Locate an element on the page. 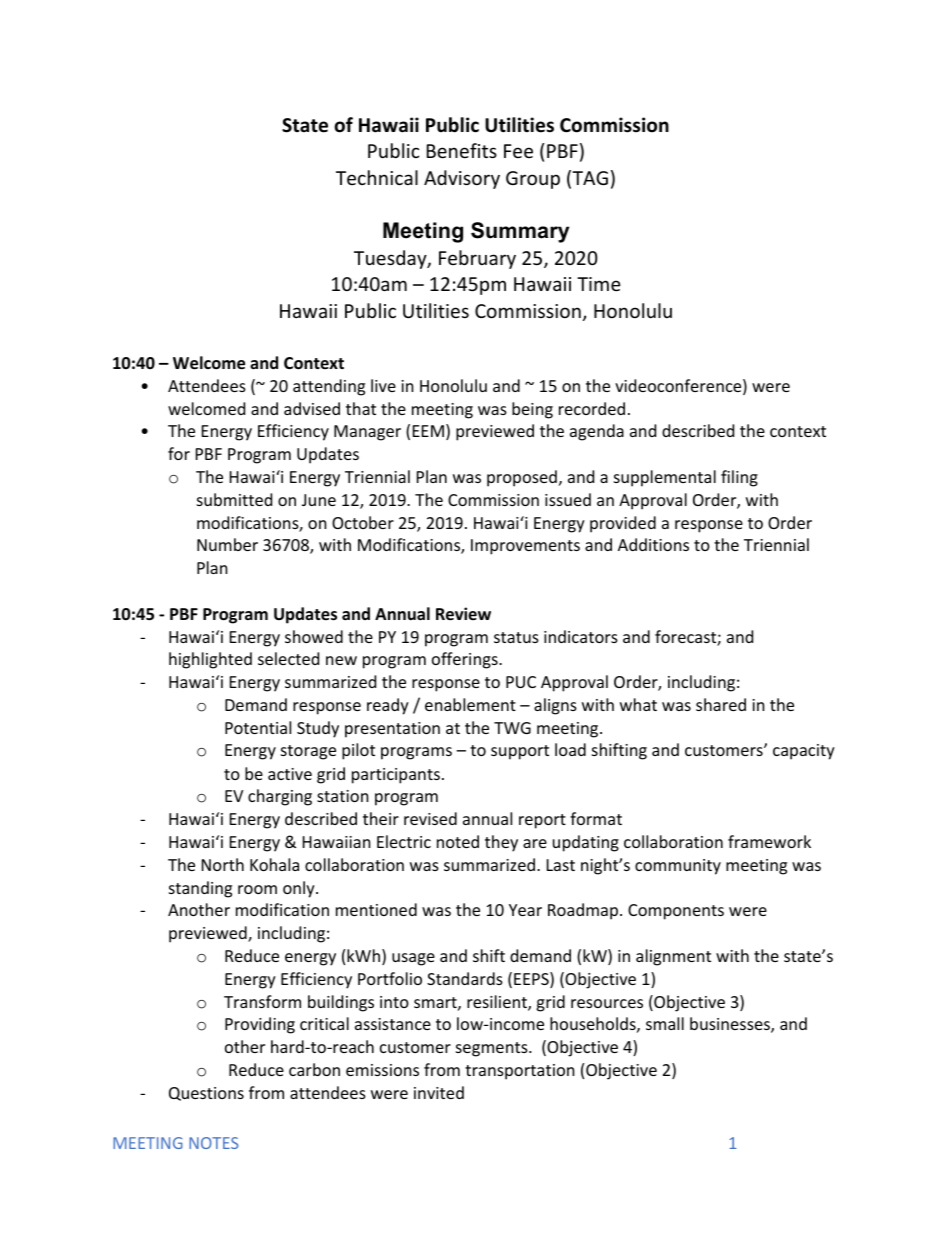 The image size is (952, 1233). selected is located at coordinates (288, 658).
